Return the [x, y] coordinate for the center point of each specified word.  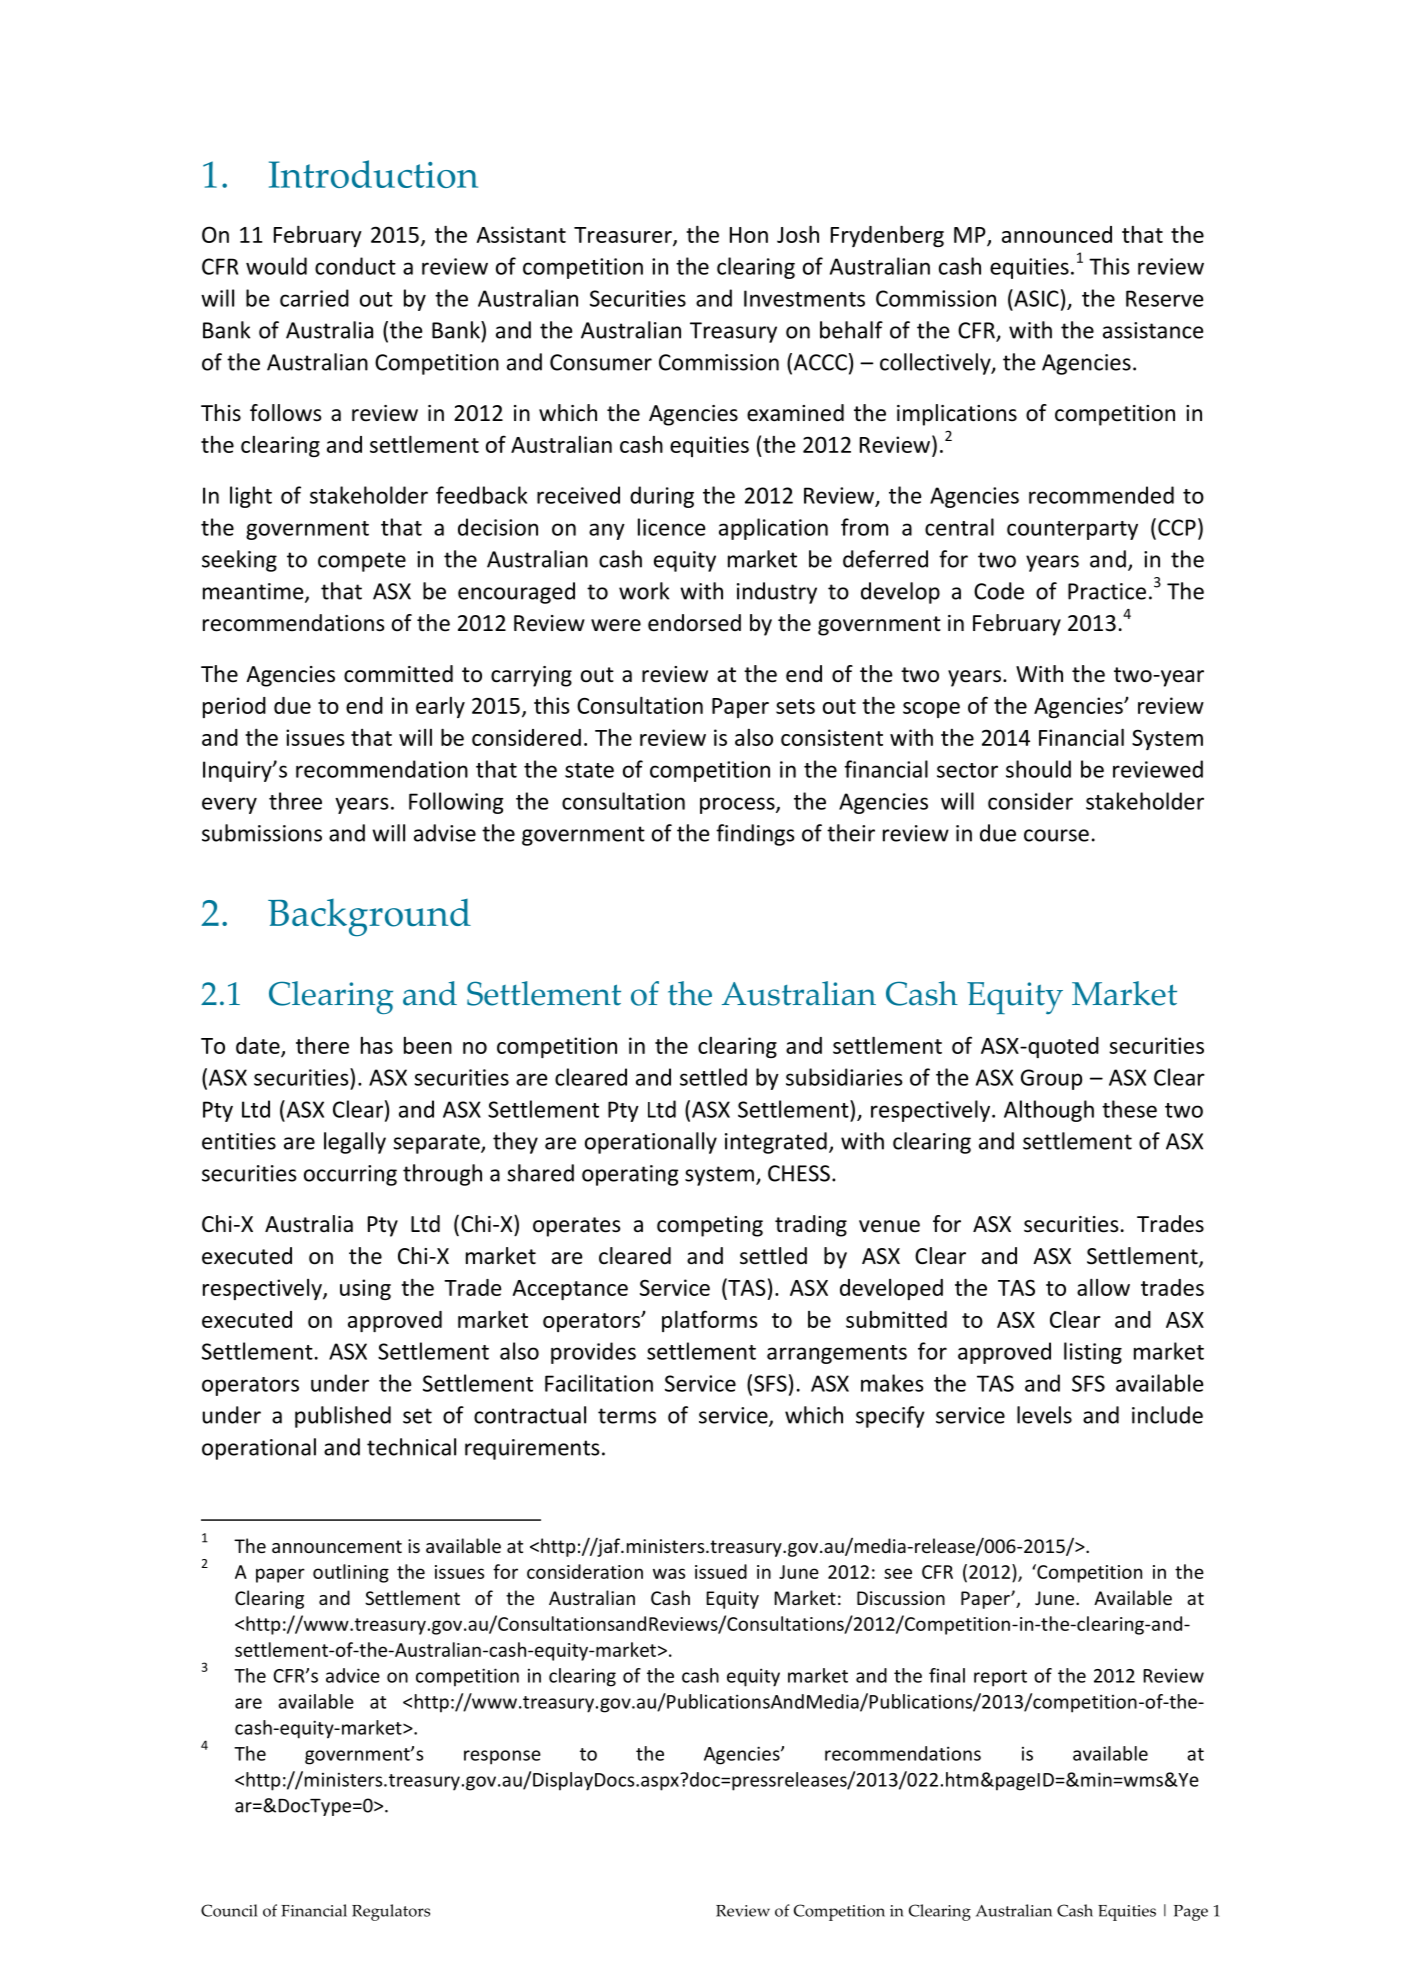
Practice [1107, 591]
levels [1044, 1415]
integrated [776, 1143]
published [343, 1417]
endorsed [694, 623]
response [502, 1757]
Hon [749, 235]
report [1000, 1678]
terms [627, 1416]
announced [1057, 234]
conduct [355, 266]
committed [398, 674]
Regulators [391, 1912]
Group [1051, 1079]
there [322, 1045]
